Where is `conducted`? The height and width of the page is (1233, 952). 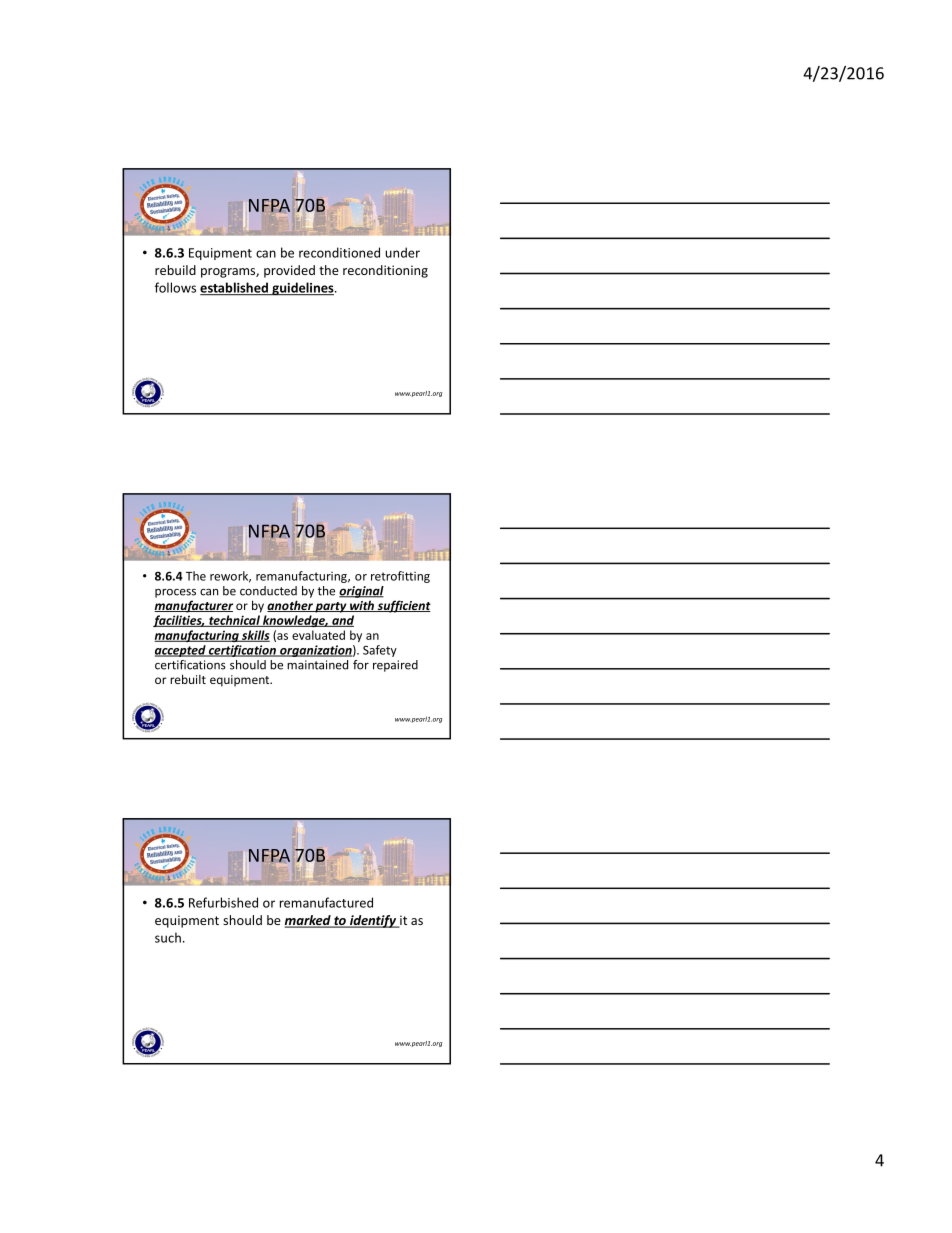 conducted is located at coordinates (268, 591).
